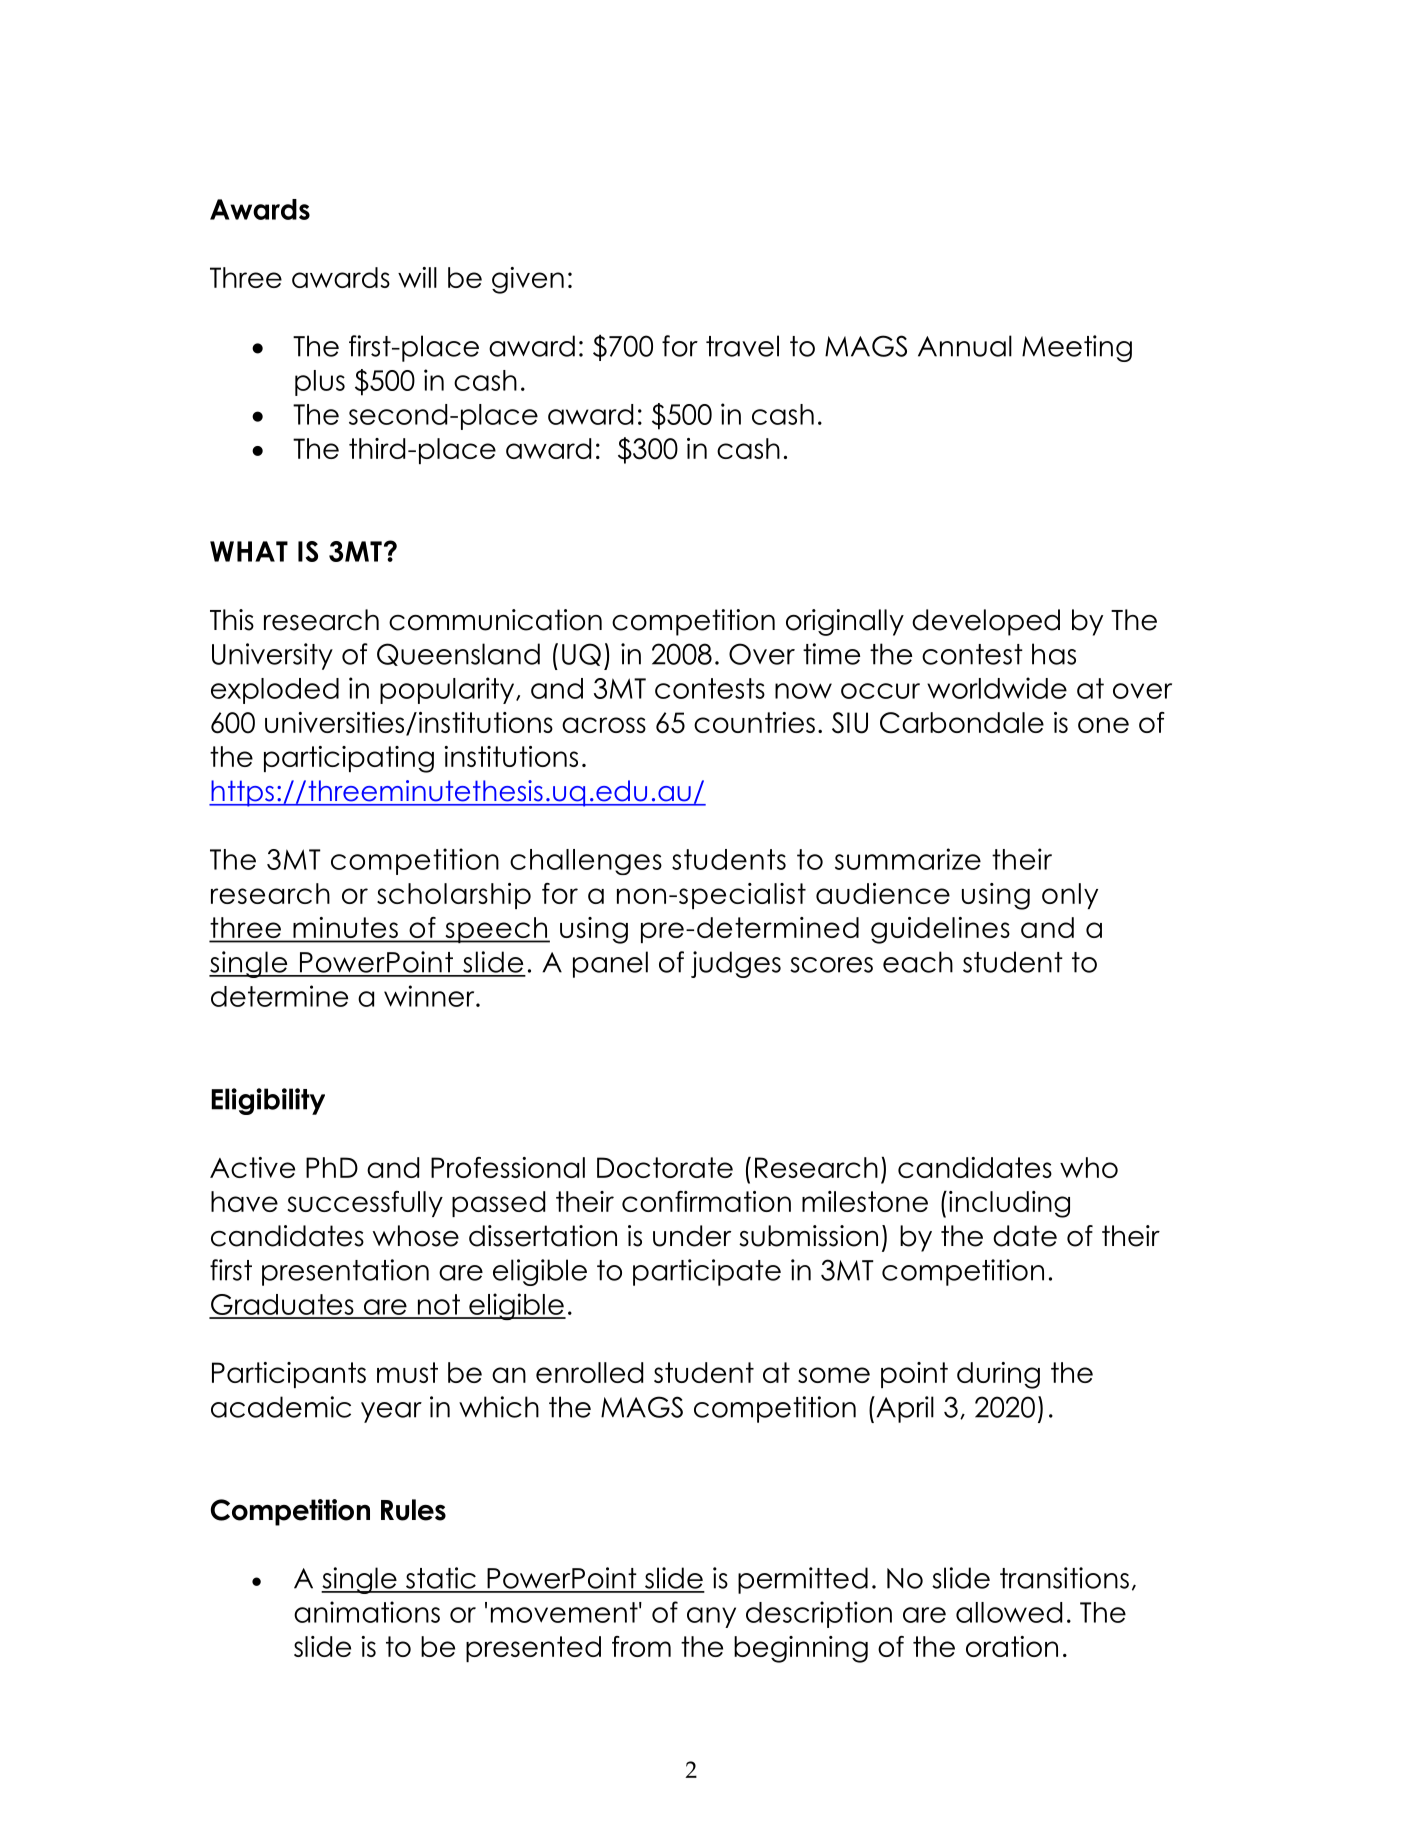 The width and height of the screenshot is (1424, 1842). What do you see at coordinates (1009, 1612) in the screenshot?
I see `allowed` at bounding box center [1009, 1612].
